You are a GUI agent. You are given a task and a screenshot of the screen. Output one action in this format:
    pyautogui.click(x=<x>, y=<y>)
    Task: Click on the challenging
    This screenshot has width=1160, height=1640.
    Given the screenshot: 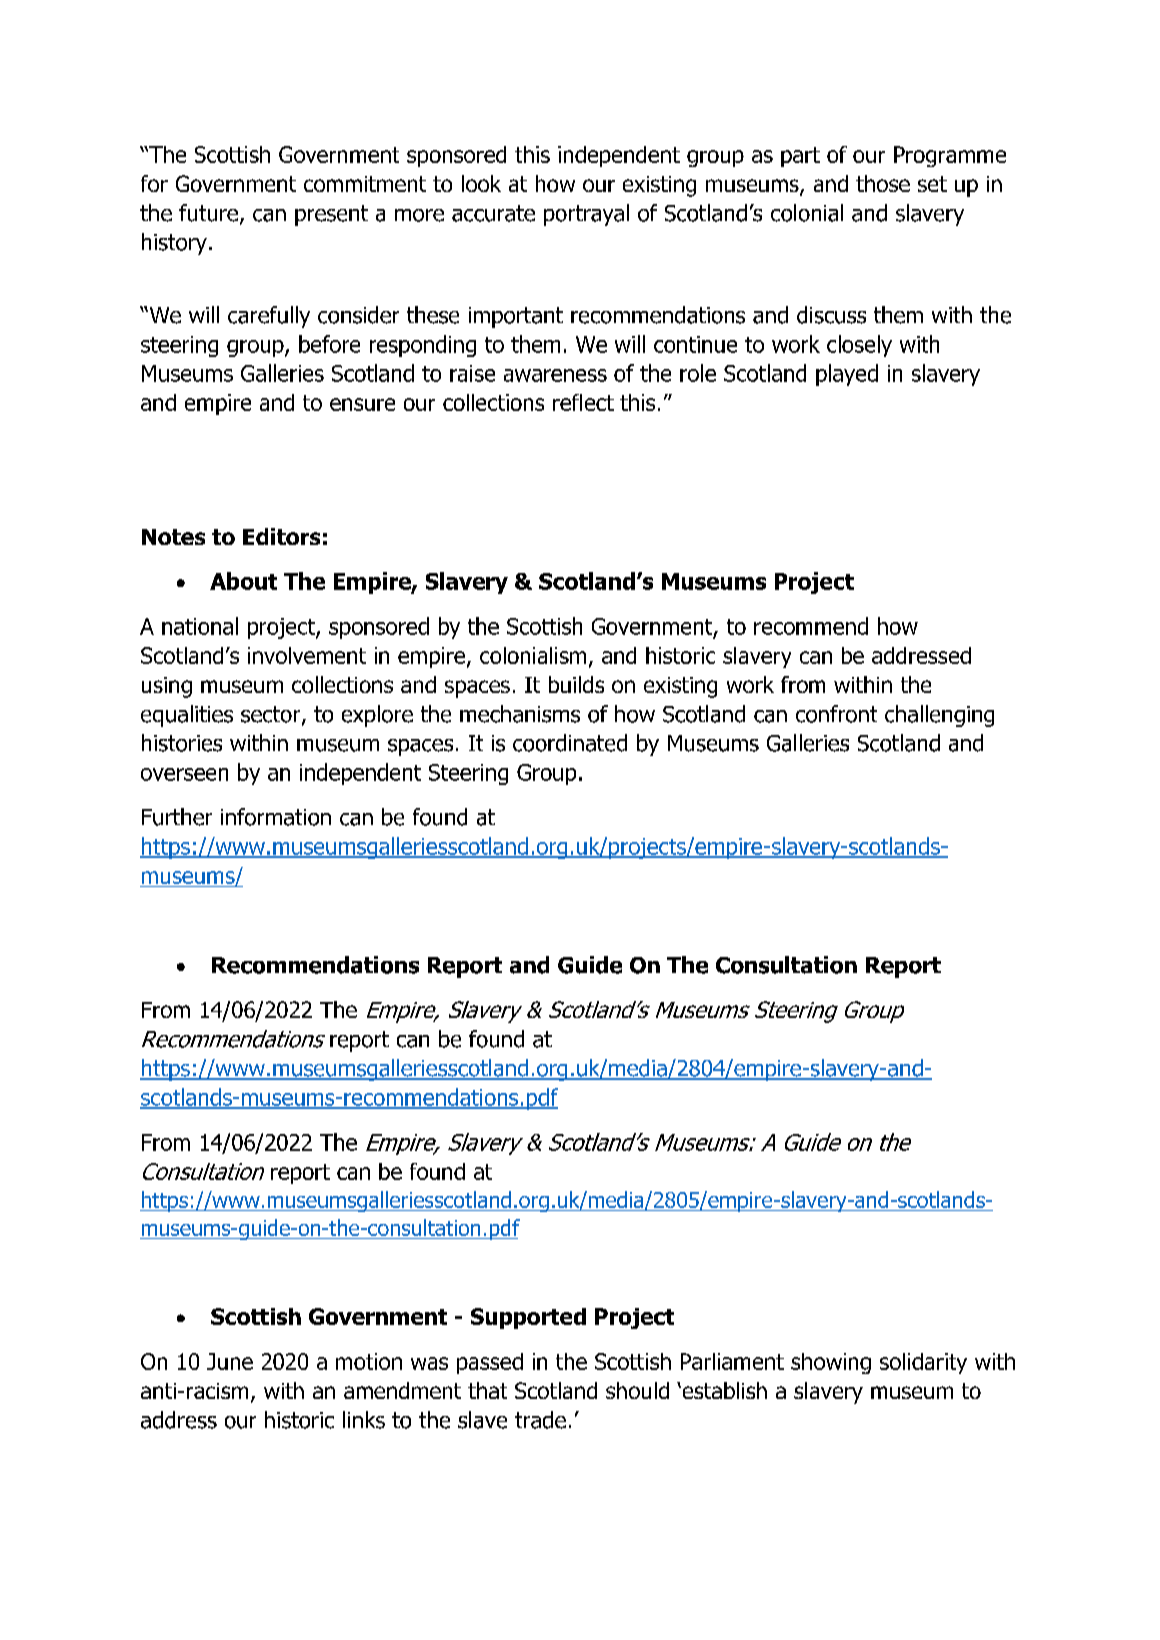 What is the action you would take?
    pyautogui.click(x=939, y=716)
